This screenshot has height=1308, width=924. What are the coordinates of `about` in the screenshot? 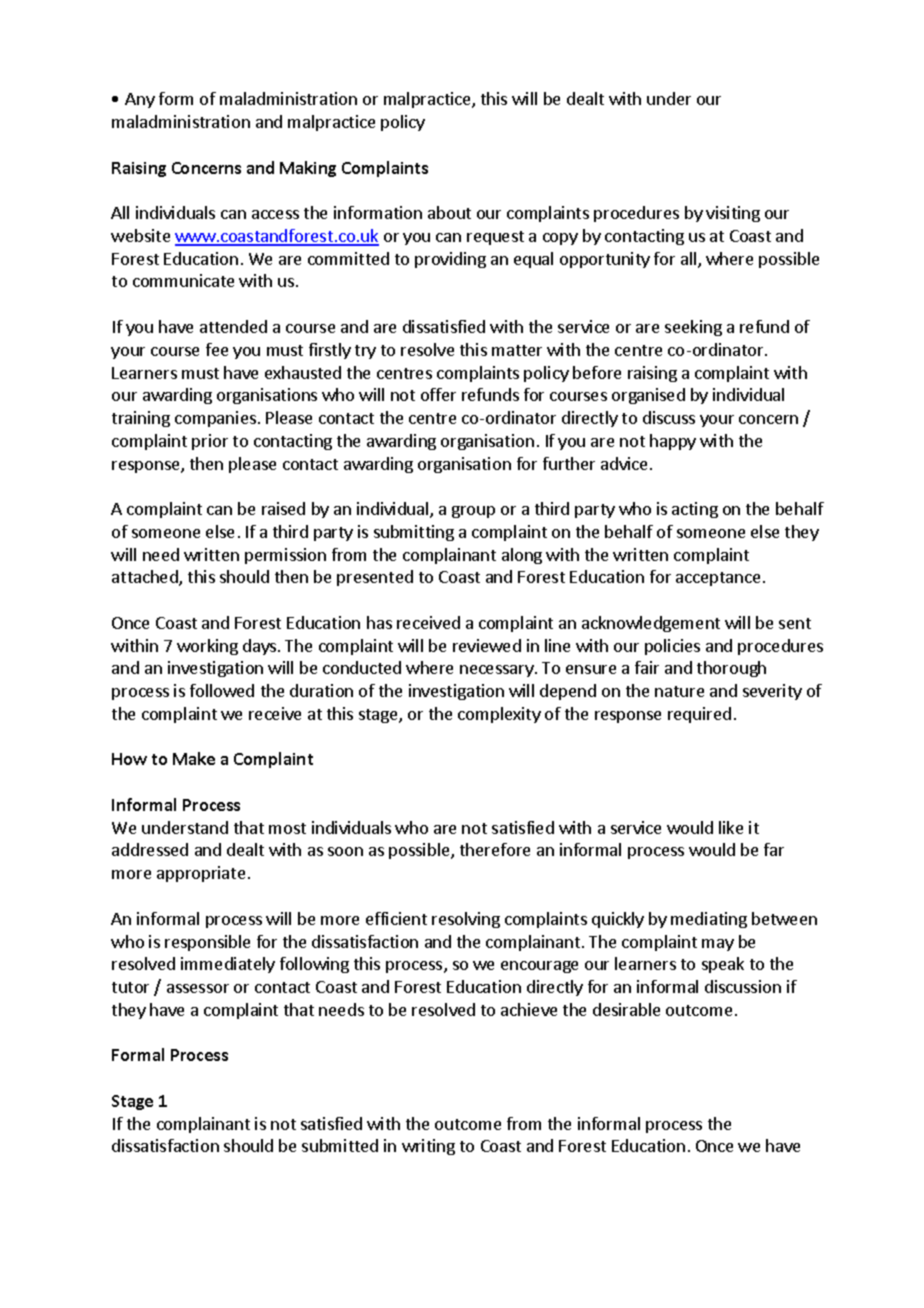 It's located at (449, 212).
